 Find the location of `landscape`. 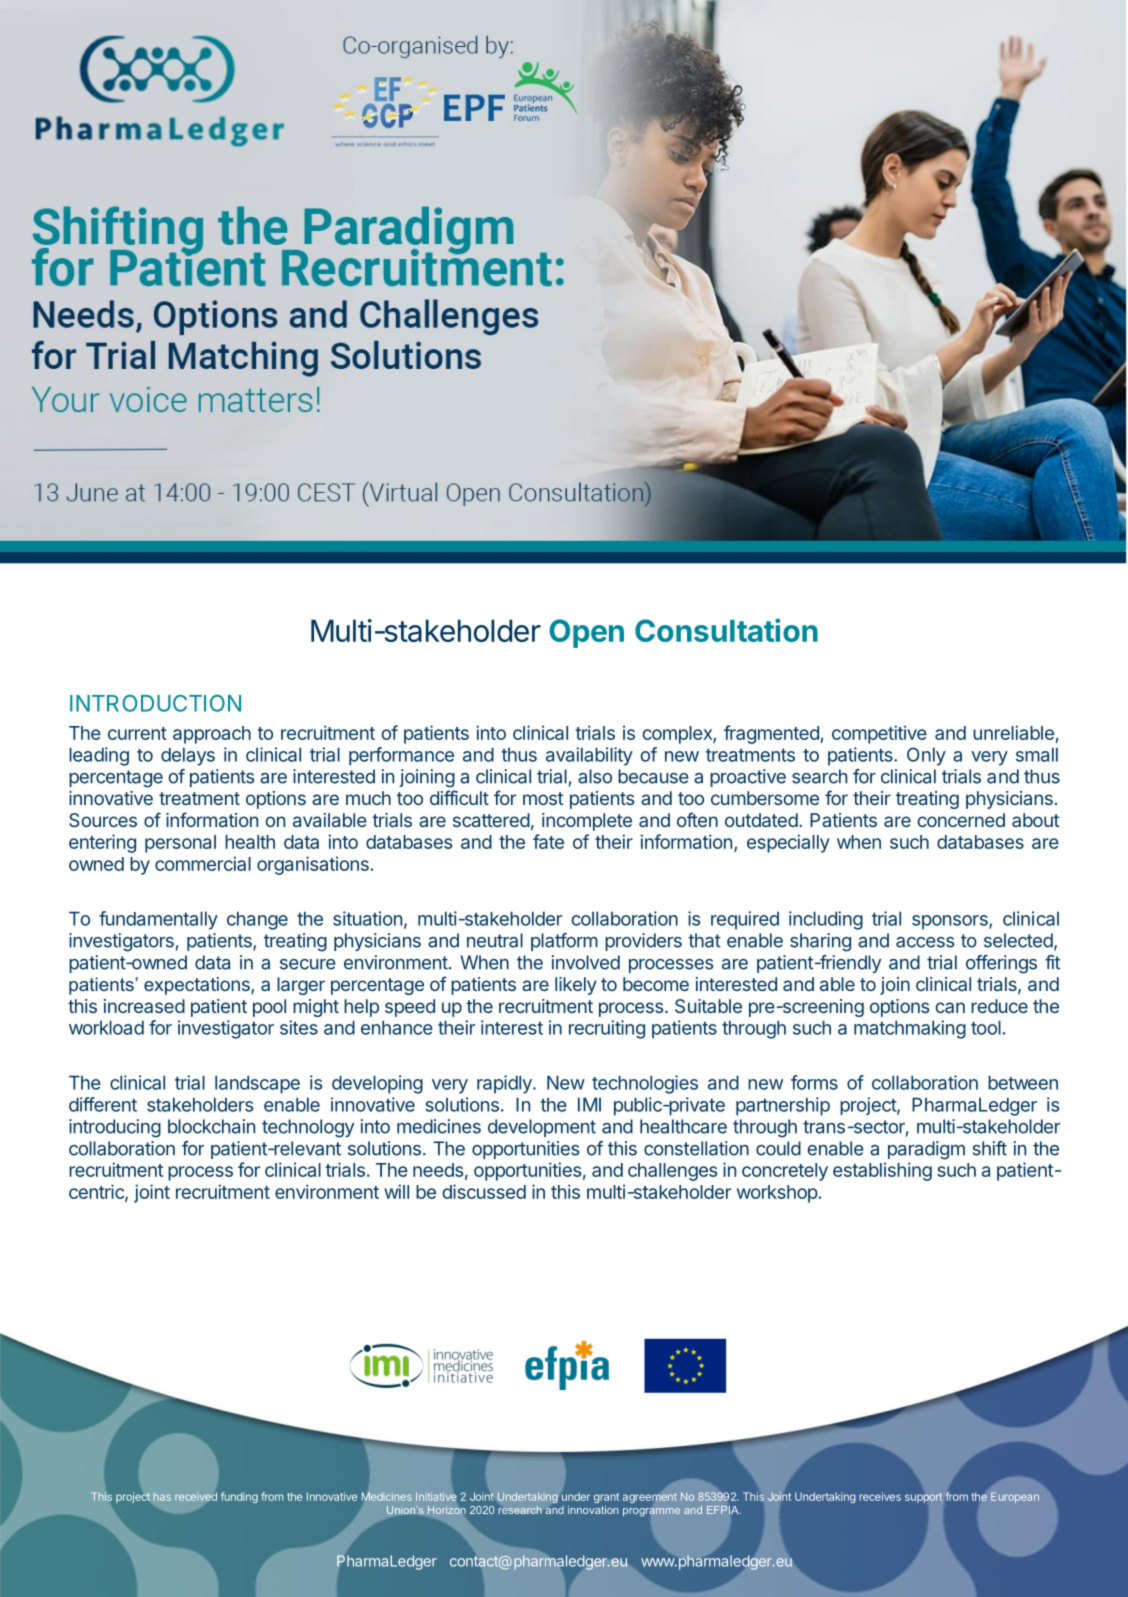

landscape is located at coordinates (257, 1084).
